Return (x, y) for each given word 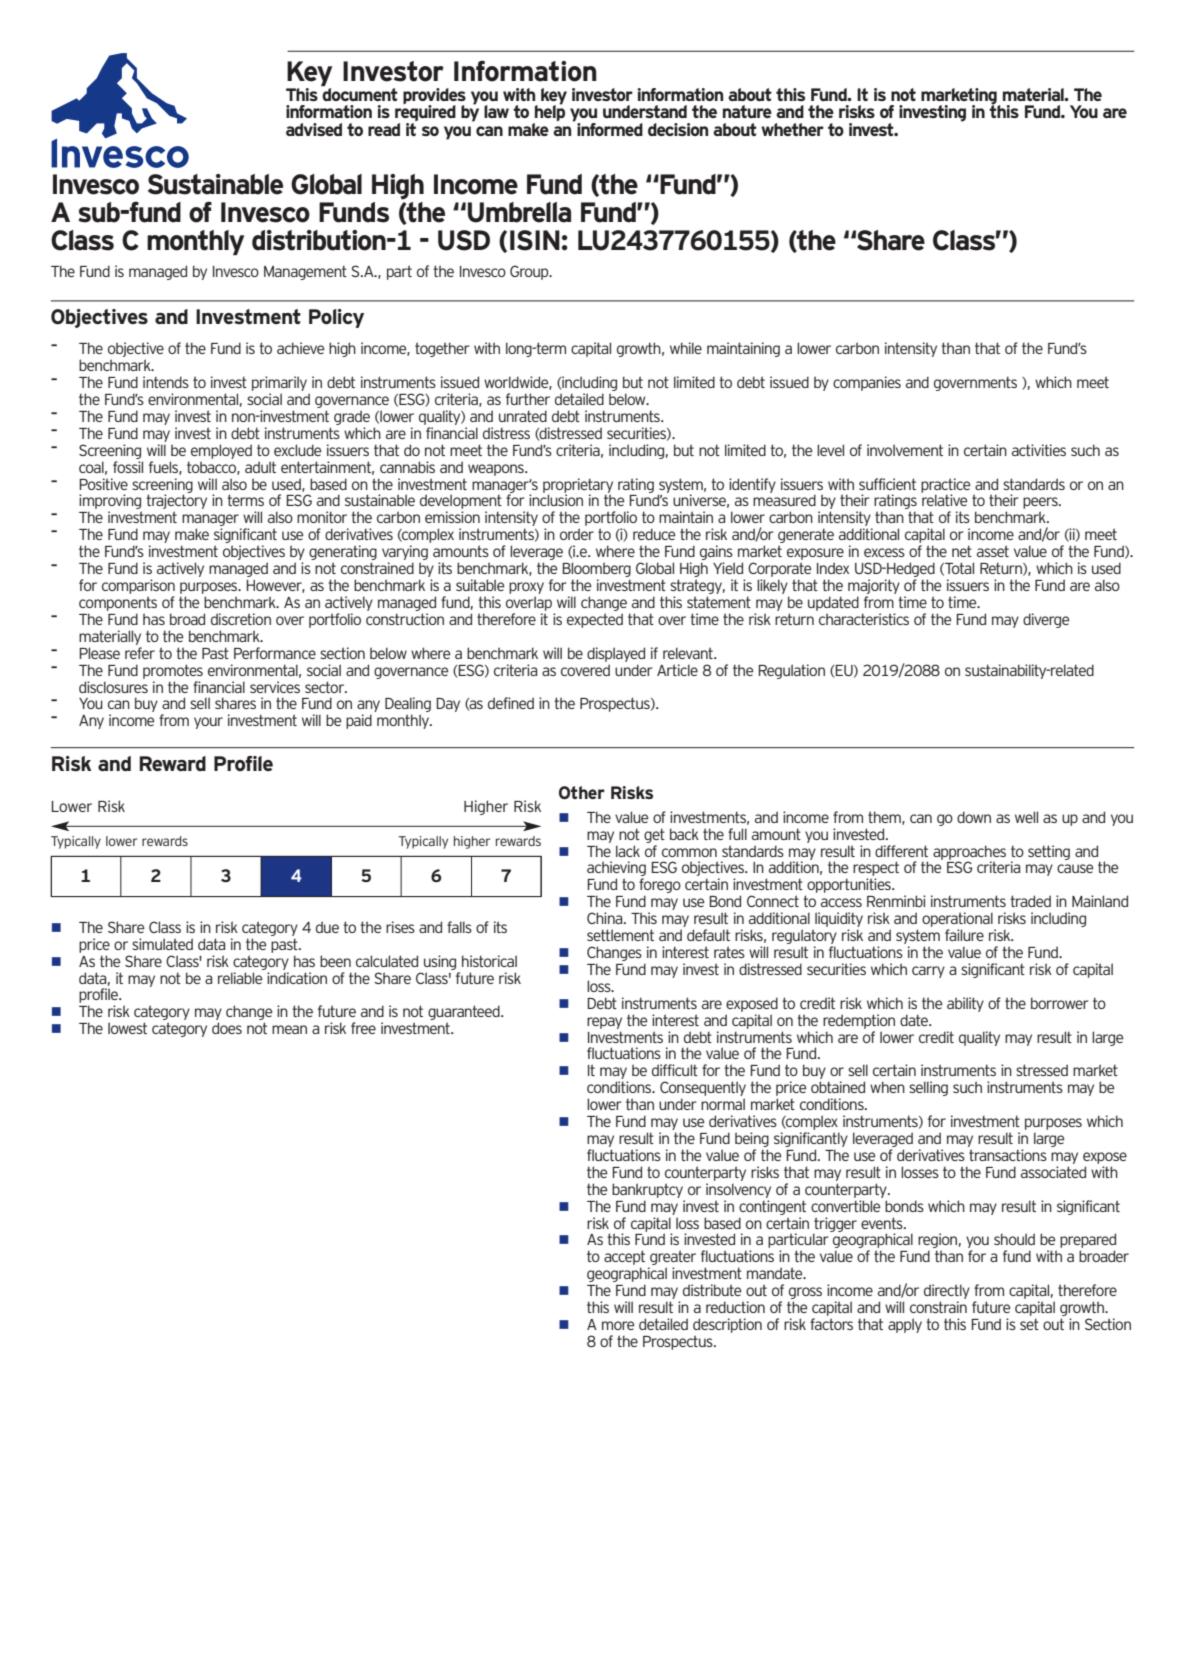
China (606, 918)
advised (314, 129)
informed (610, 129)
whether (792, 129)
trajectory (176, 502)
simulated (162, 944)
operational (958, 921)
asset (993, 551)
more (618, 1325)
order (577, 534)
